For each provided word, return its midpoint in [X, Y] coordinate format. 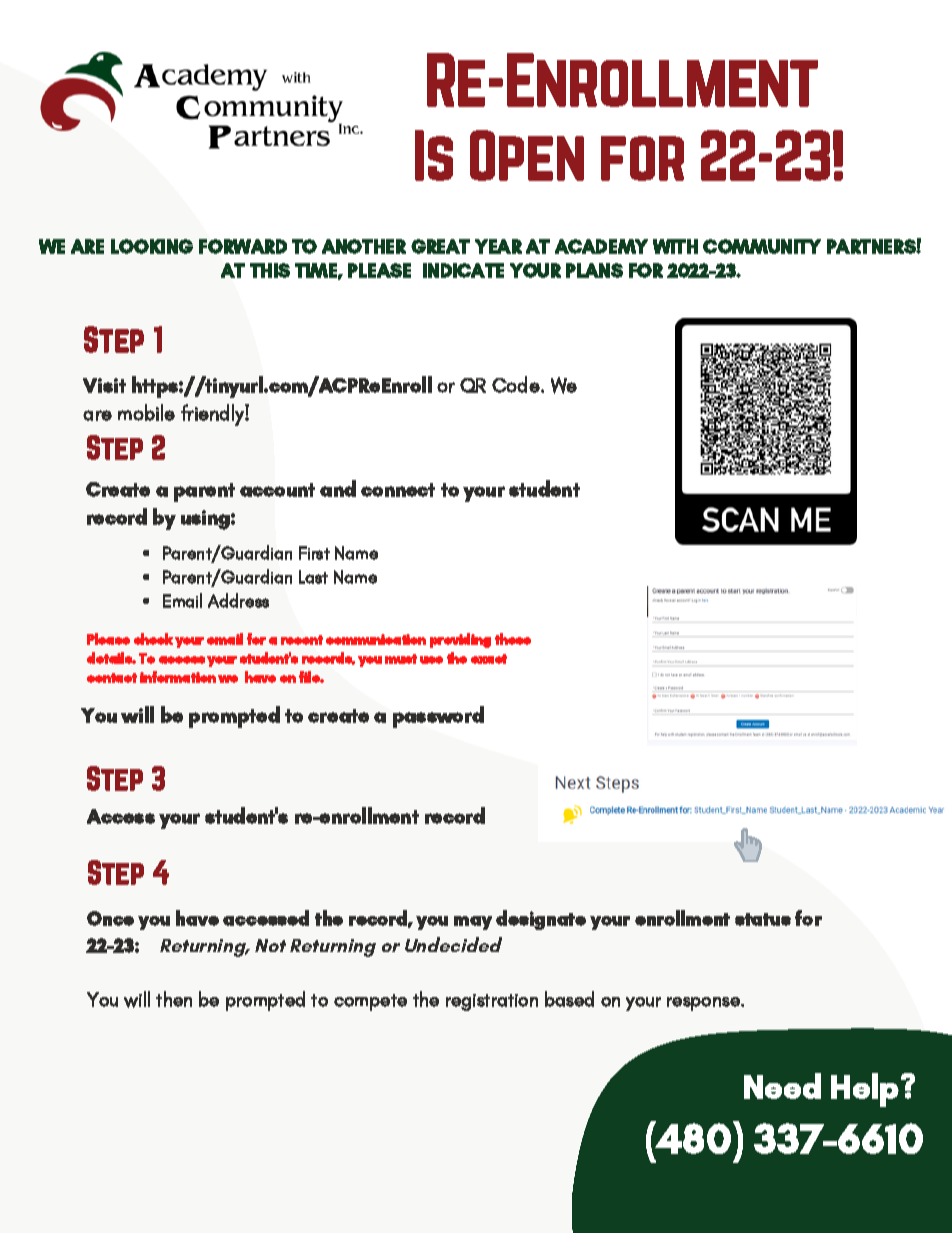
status [763, 919]
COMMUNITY [762, 246]
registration [492, 1002]
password [438, 717]
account [277, 490]
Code [517, 384]
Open [527, 155]
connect [398, 490]
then [174, 999]
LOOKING [152, 246]
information [178, 677]
